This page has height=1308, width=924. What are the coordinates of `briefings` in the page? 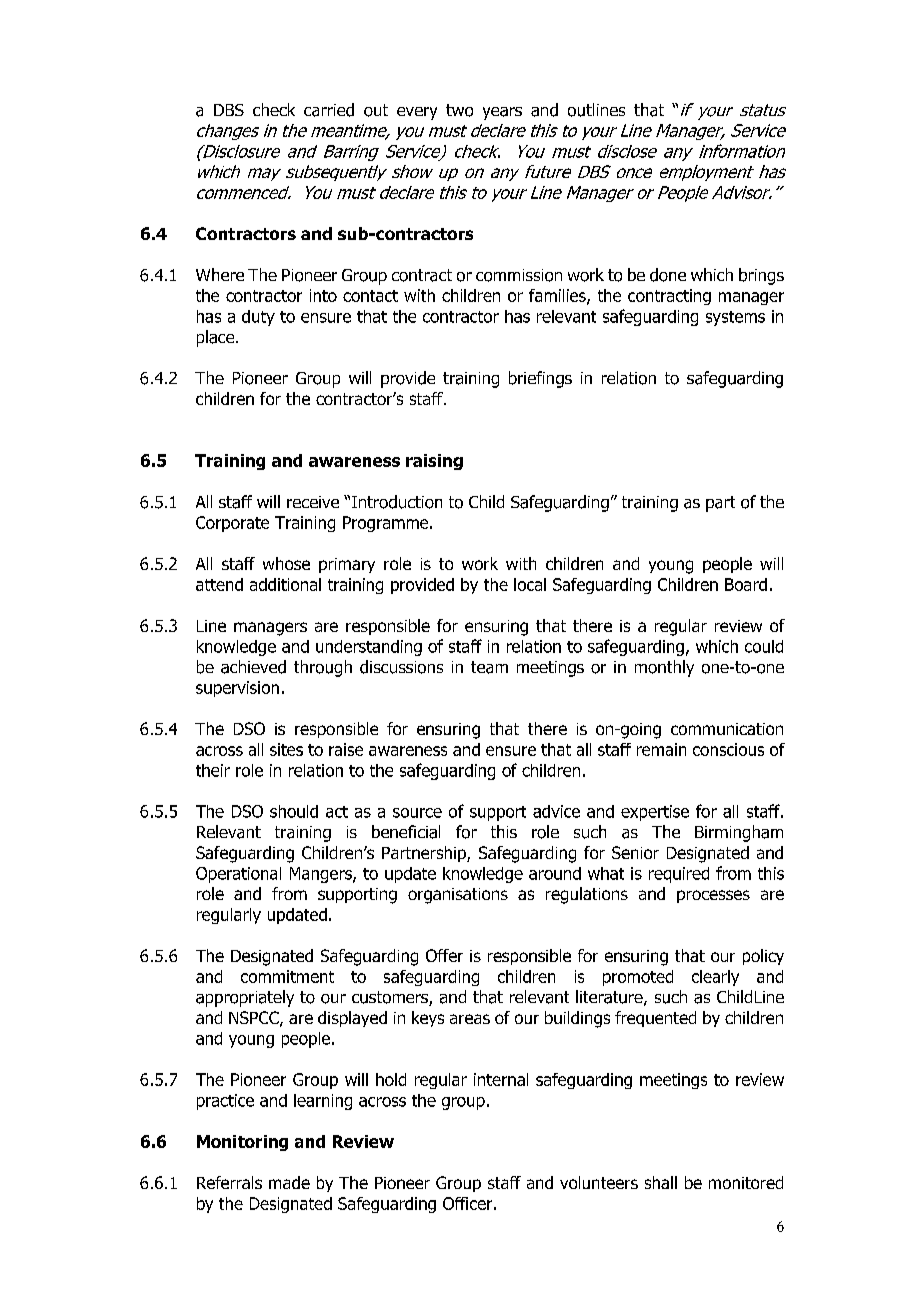 It's located at (540, 379).
